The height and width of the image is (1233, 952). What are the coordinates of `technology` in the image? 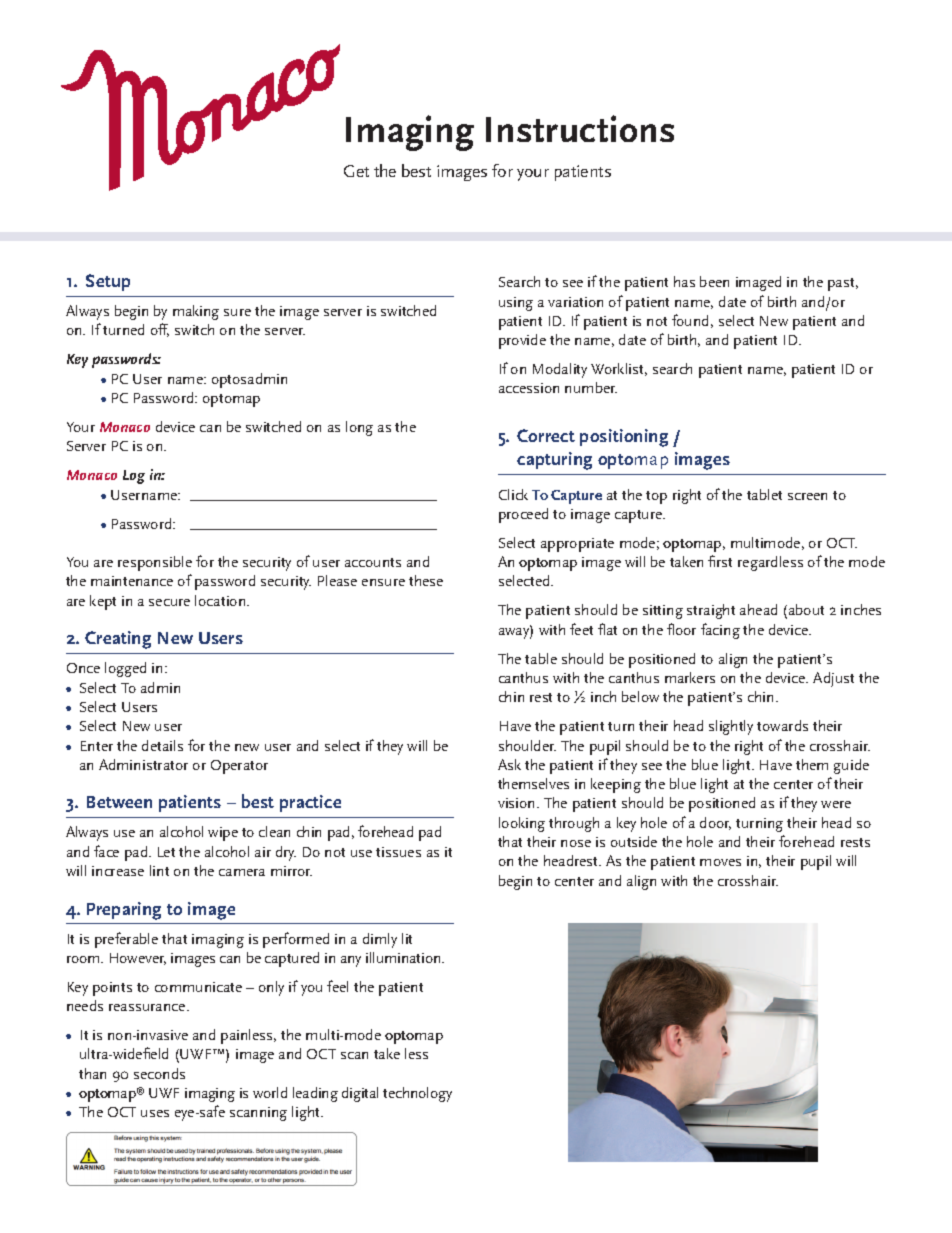 It's located at (417, 1094).
